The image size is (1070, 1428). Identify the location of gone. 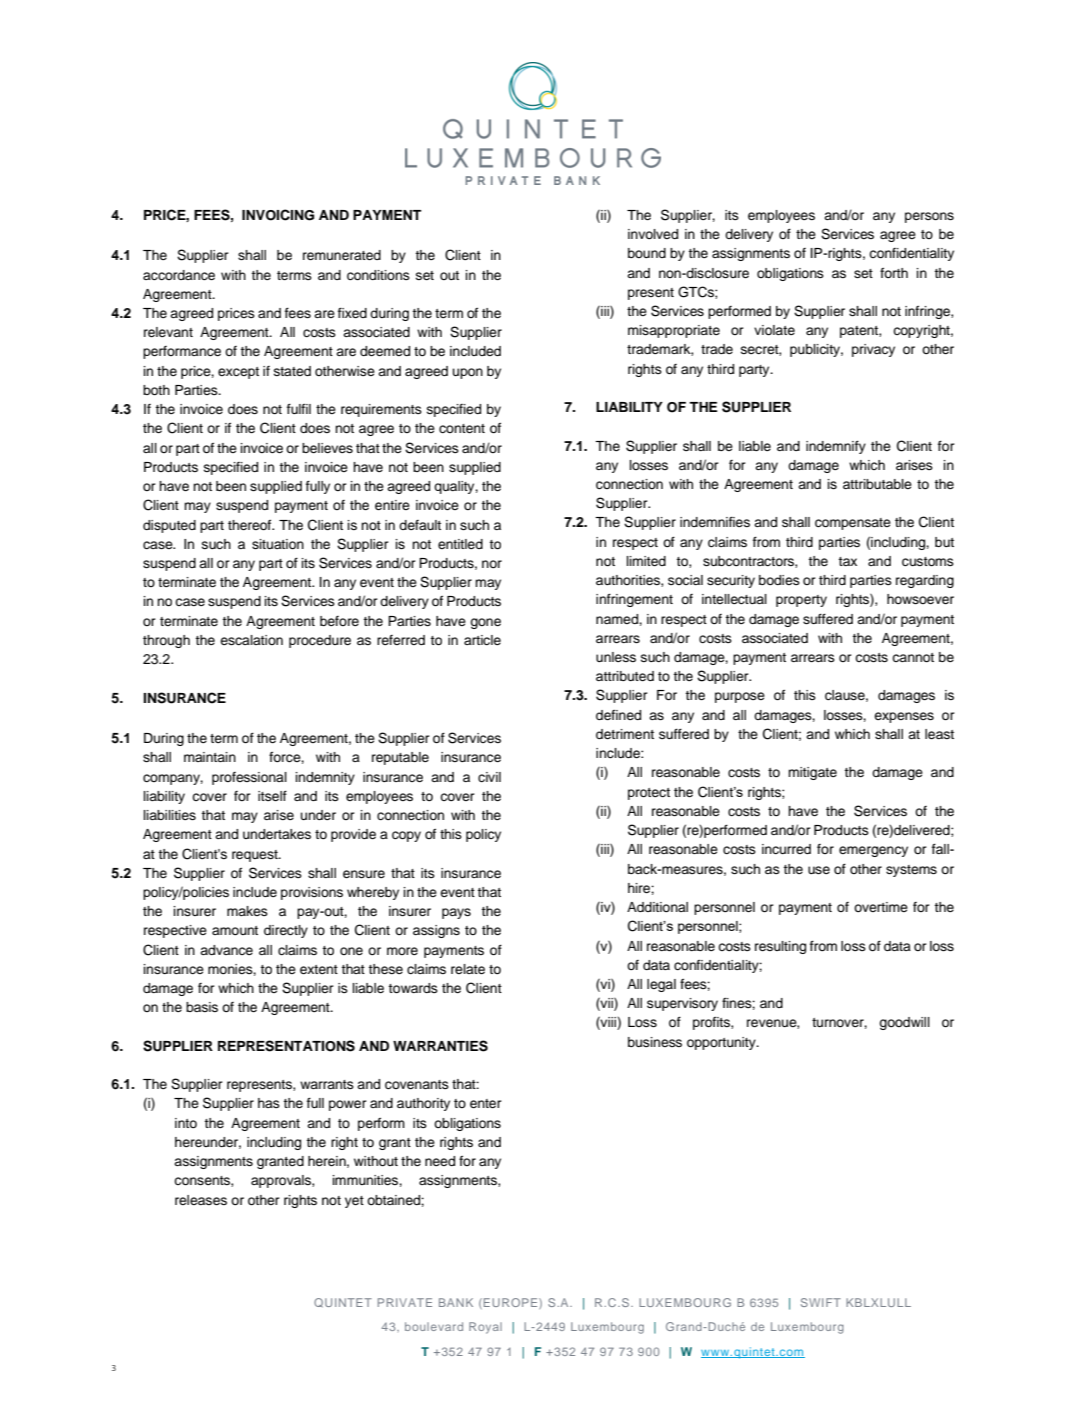
(485, 623).
